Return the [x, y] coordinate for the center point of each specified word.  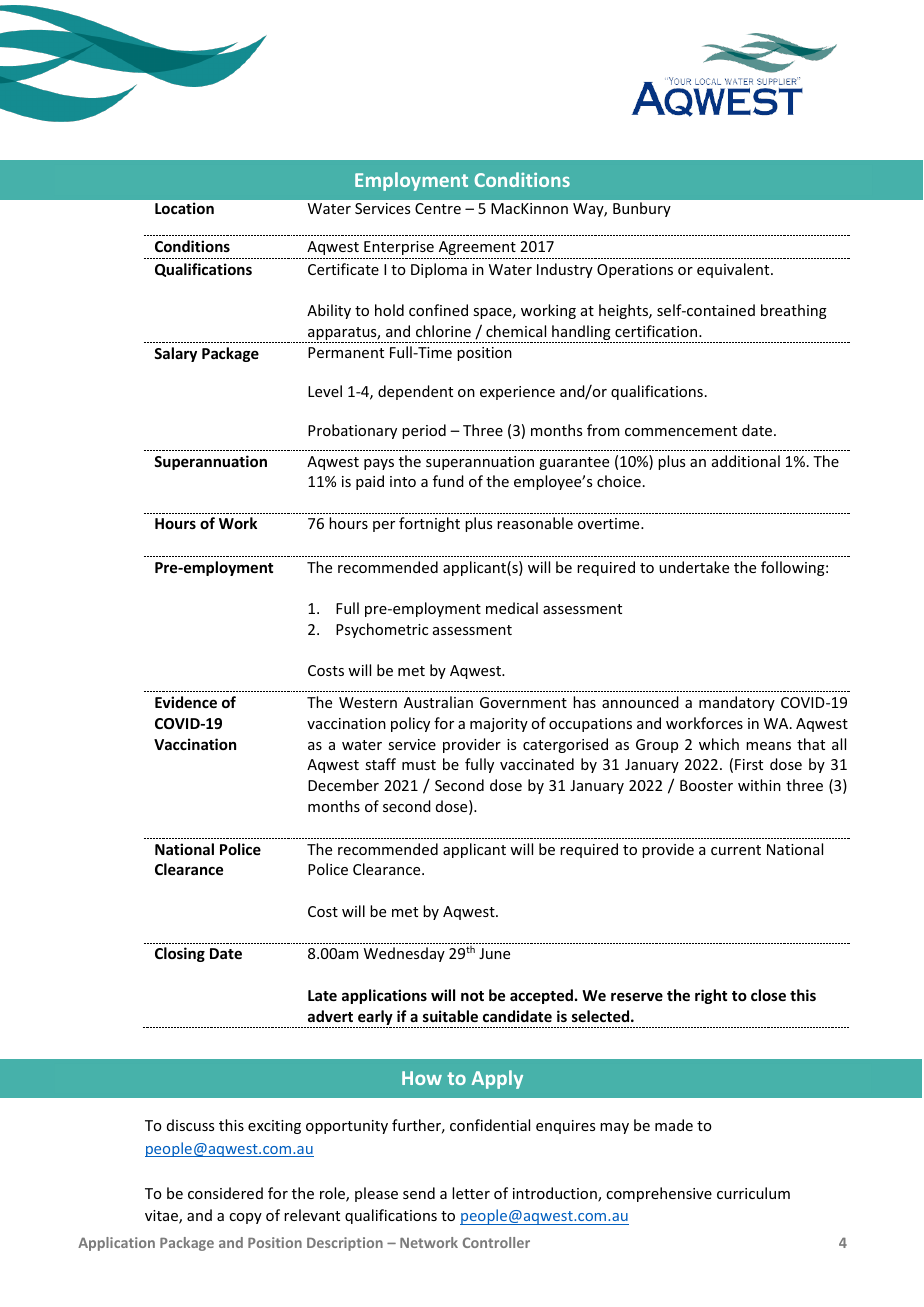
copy [245, 1218]
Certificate [343, 269]
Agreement [477, 248]
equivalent [734, 270]
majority [499, 725]
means [768, 746]
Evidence [186, 702]
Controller [496, 1242]
